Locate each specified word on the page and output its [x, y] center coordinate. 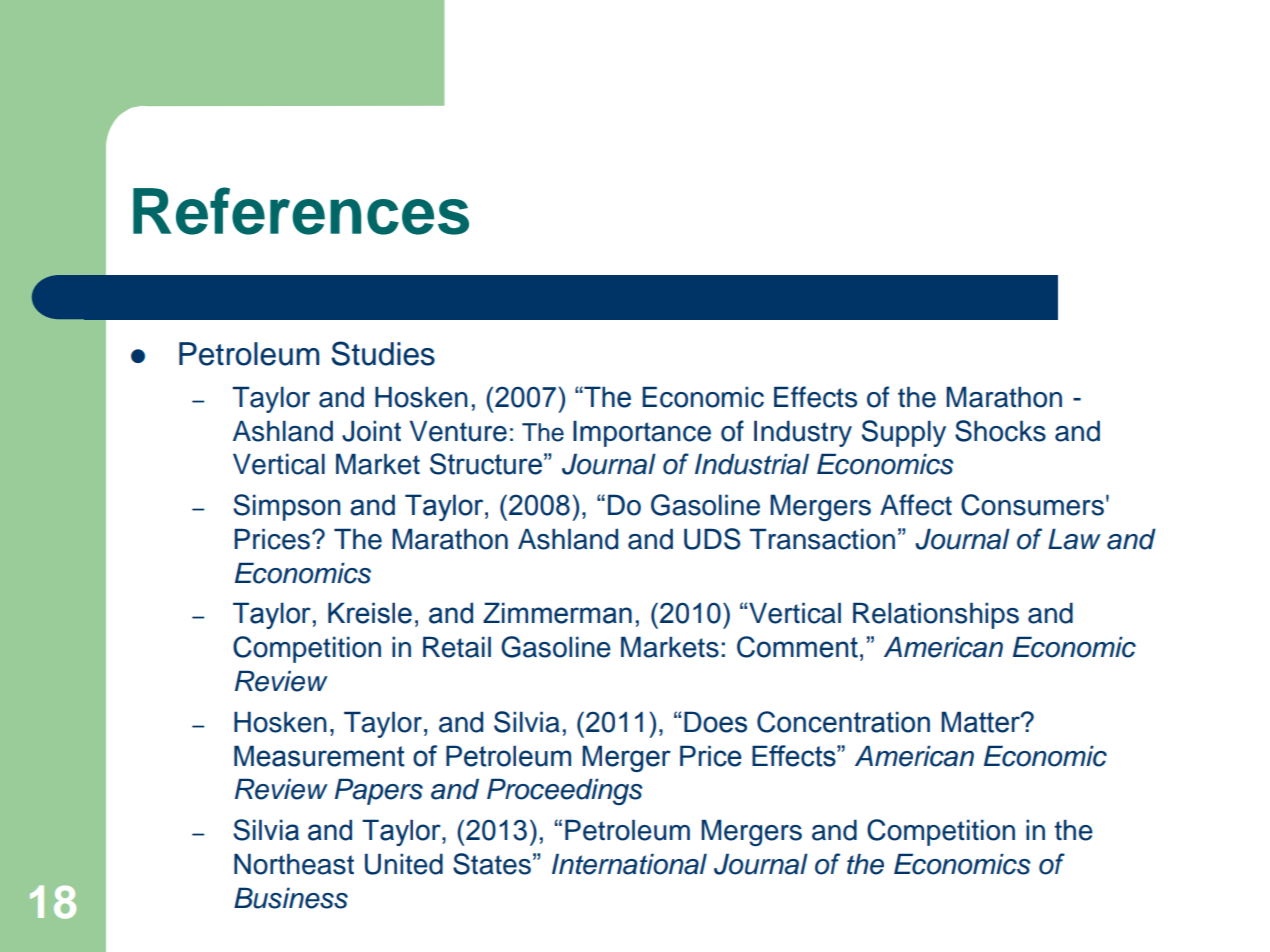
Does [715, 722]
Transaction [822, 539]
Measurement [319, 756]
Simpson [286, 507]
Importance [642, 434]
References [301, 211]
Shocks [1000, 431]
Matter [981, 722]
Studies [383, 353]
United [404, 864]
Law [1074, 539]
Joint [371, 431]
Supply [904, 433]
